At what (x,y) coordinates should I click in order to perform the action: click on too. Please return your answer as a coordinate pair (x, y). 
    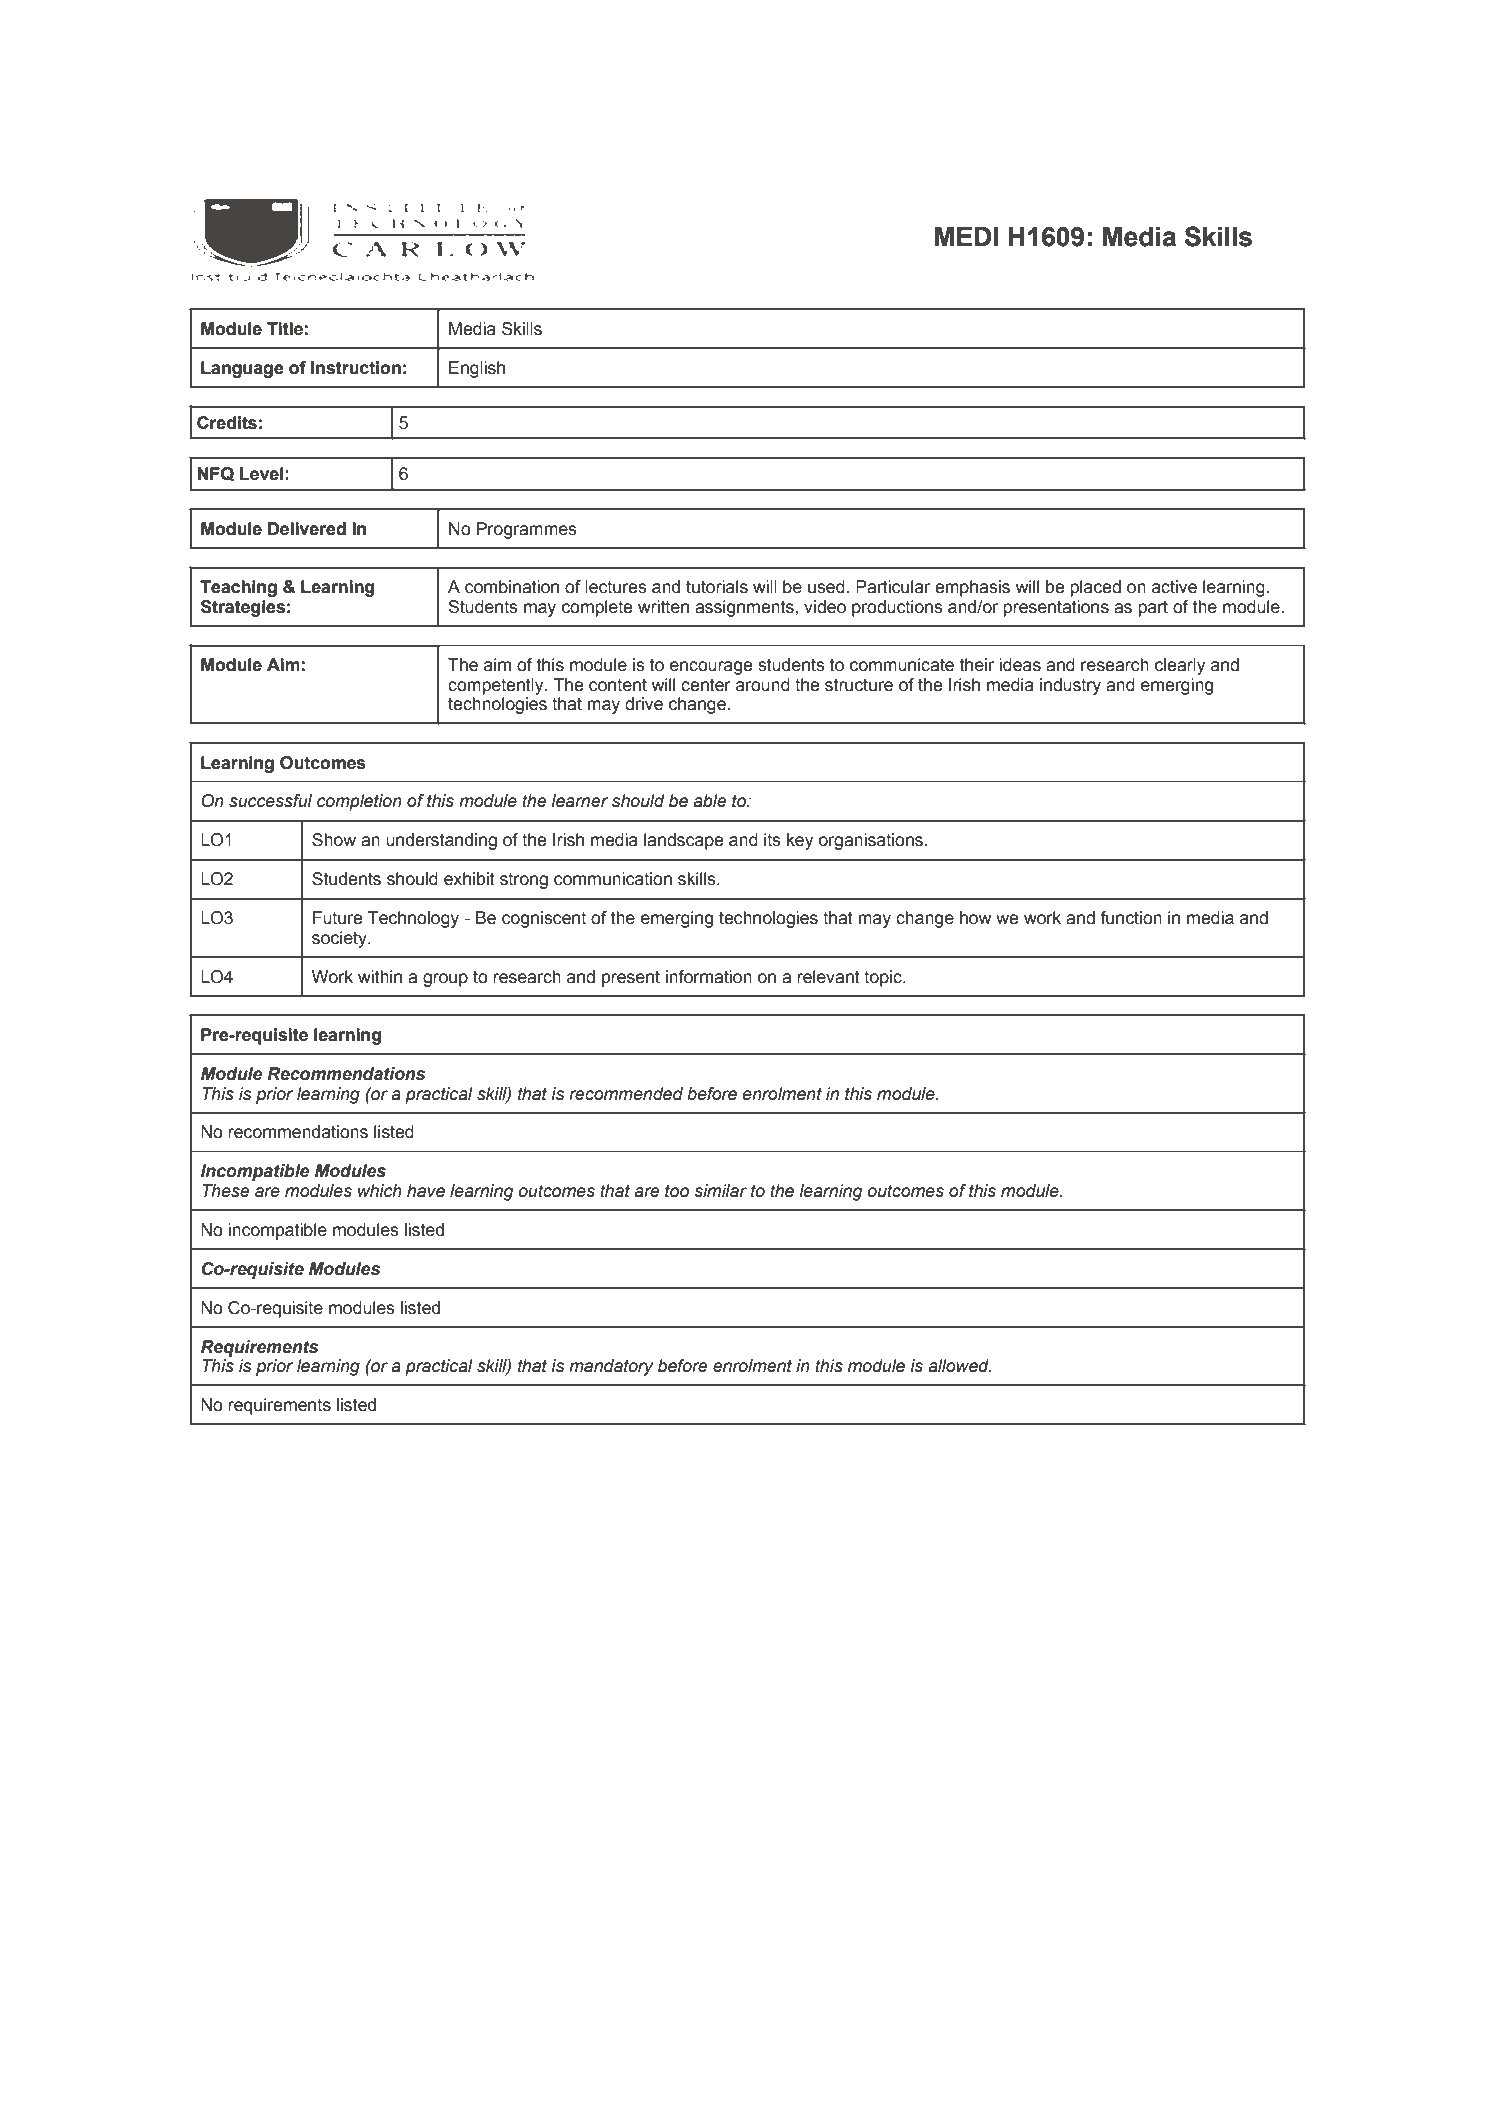
    Looking at the image, I should click on (677, 1191).
